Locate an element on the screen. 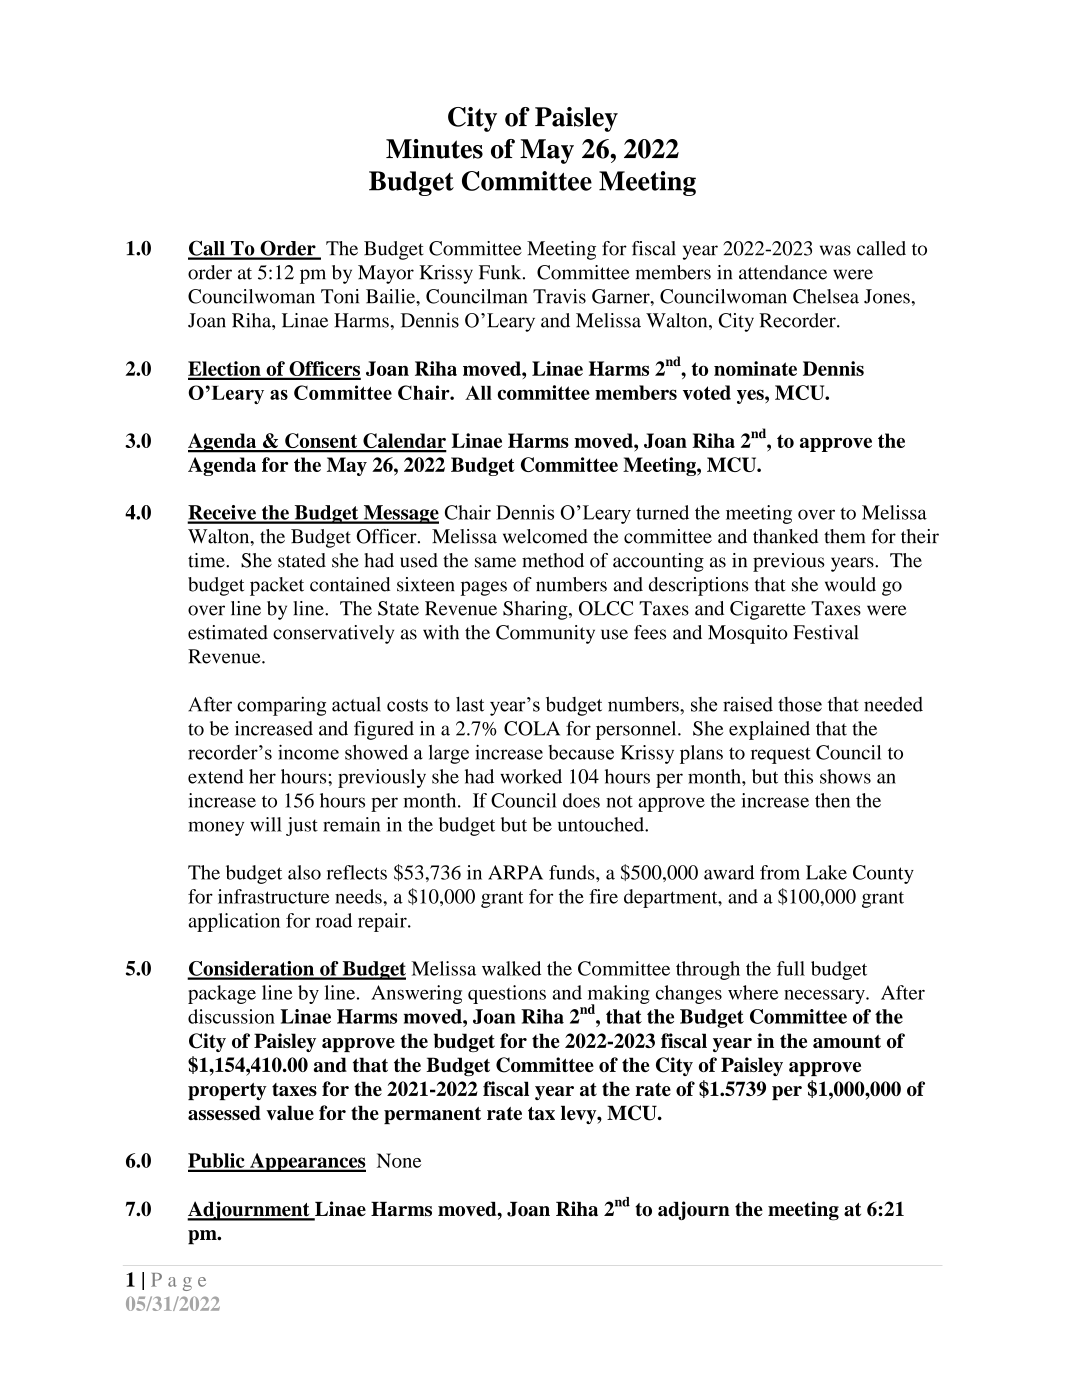 This screenshot has width=1065, height=1378. Community is located at coordinates (545, 634).
